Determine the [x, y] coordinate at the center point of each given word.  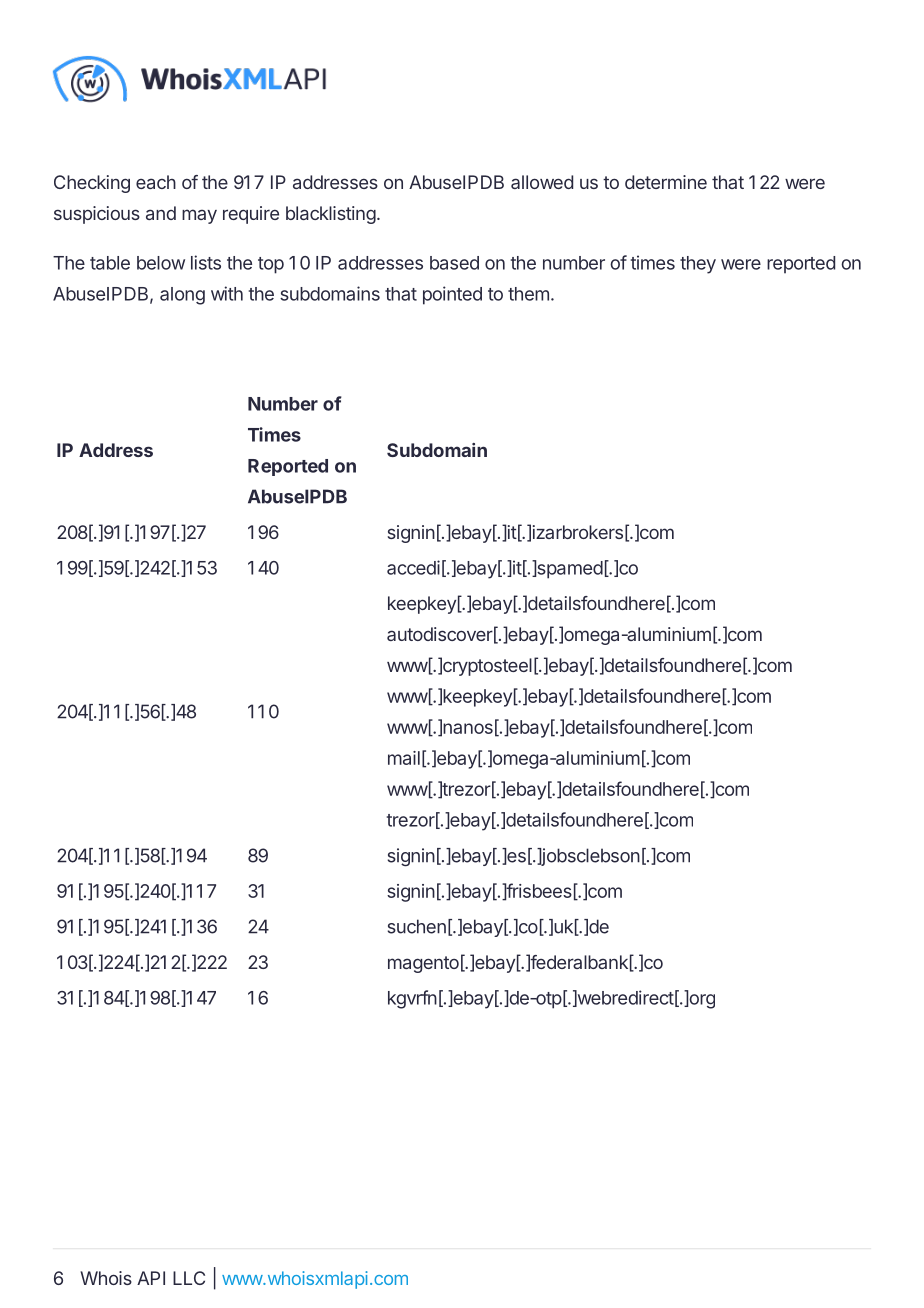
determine [666, 182]
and [161, 213]
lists [206, 262]
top [271, 265]
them [528, 294]
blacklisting [331, 215]
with [227, 293]
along [182, 296]
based [454, 263]
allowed [542, 182]
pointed [452, 295]
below [161, 263]
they [698, 265]
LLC [189, 1278]
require [251, 215]
